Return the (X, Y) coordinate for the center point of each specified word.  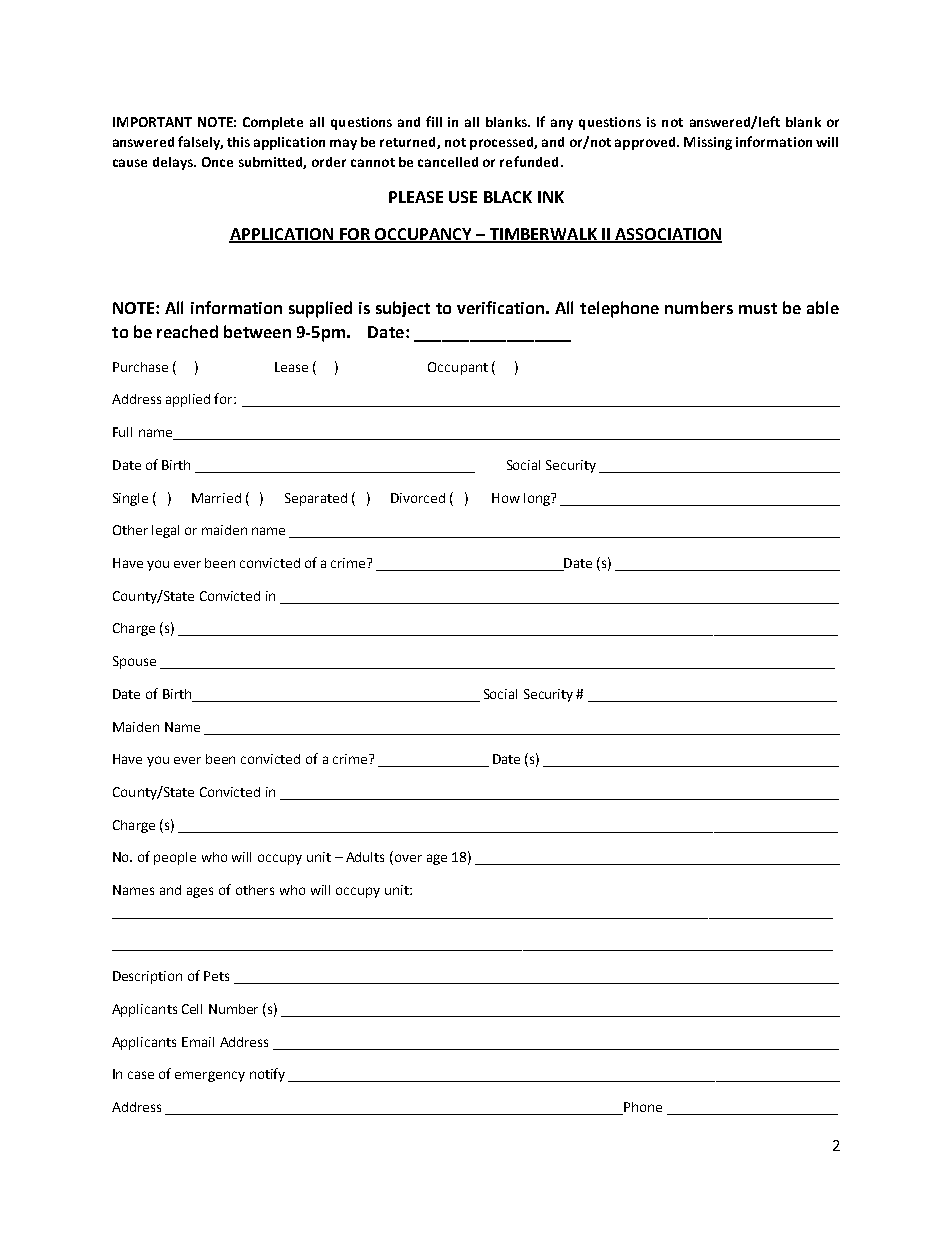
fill (434, 121)
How (506, 498)
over (407, 859)
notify (267, 1075)
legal (165, 531)
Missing (708, 143)
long (538, 499)
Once (217, 162)
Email (198, 1042)
